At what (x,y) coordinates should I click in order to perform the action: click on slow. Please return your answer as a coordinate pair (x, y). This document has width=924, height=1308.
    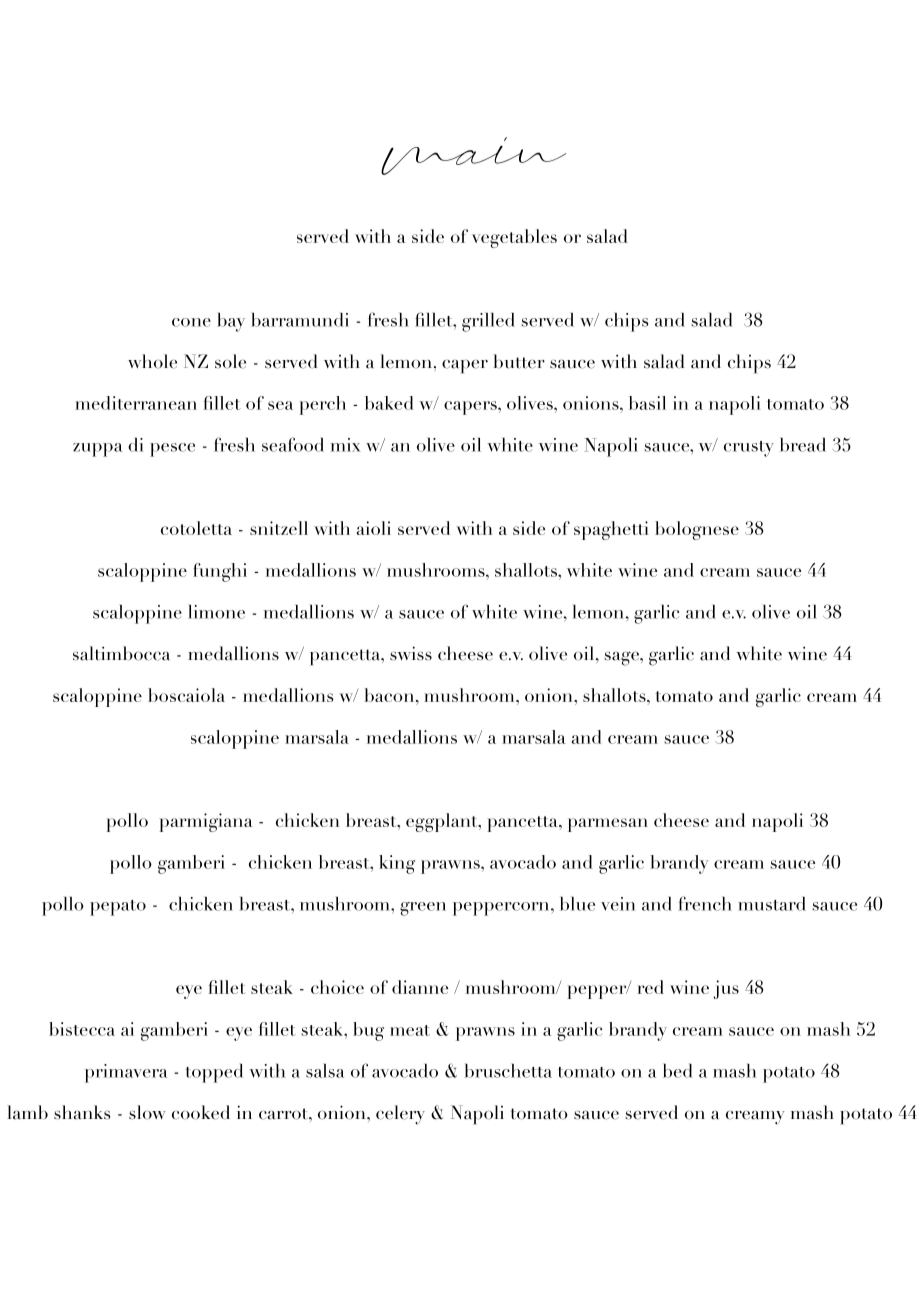
    Looking at the image, I should click on (147, 1112).
